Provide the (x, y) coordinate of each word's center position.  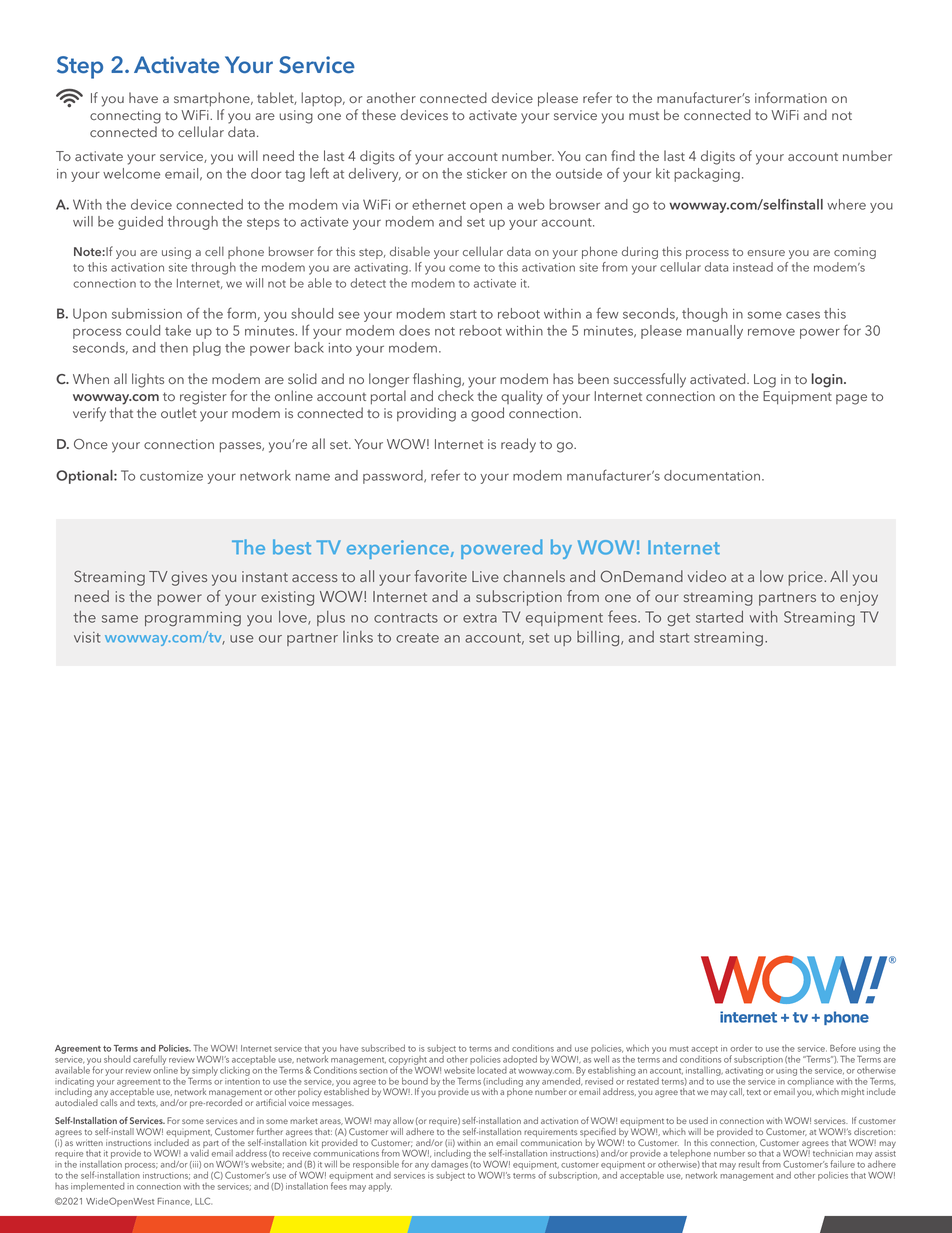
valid (199, 1152)
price (806, 578)
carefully (149, 1061)
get (678, 620)
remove (771, 332)
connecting (125, 117)
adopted (520, 1060)
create (417, 638)
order (741, 1048)
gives (189, 578)
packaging (707, 175)
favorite (440, 576)
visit (87, 637)
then (174, 347)
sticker (487, 173)
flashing (438, 380)
